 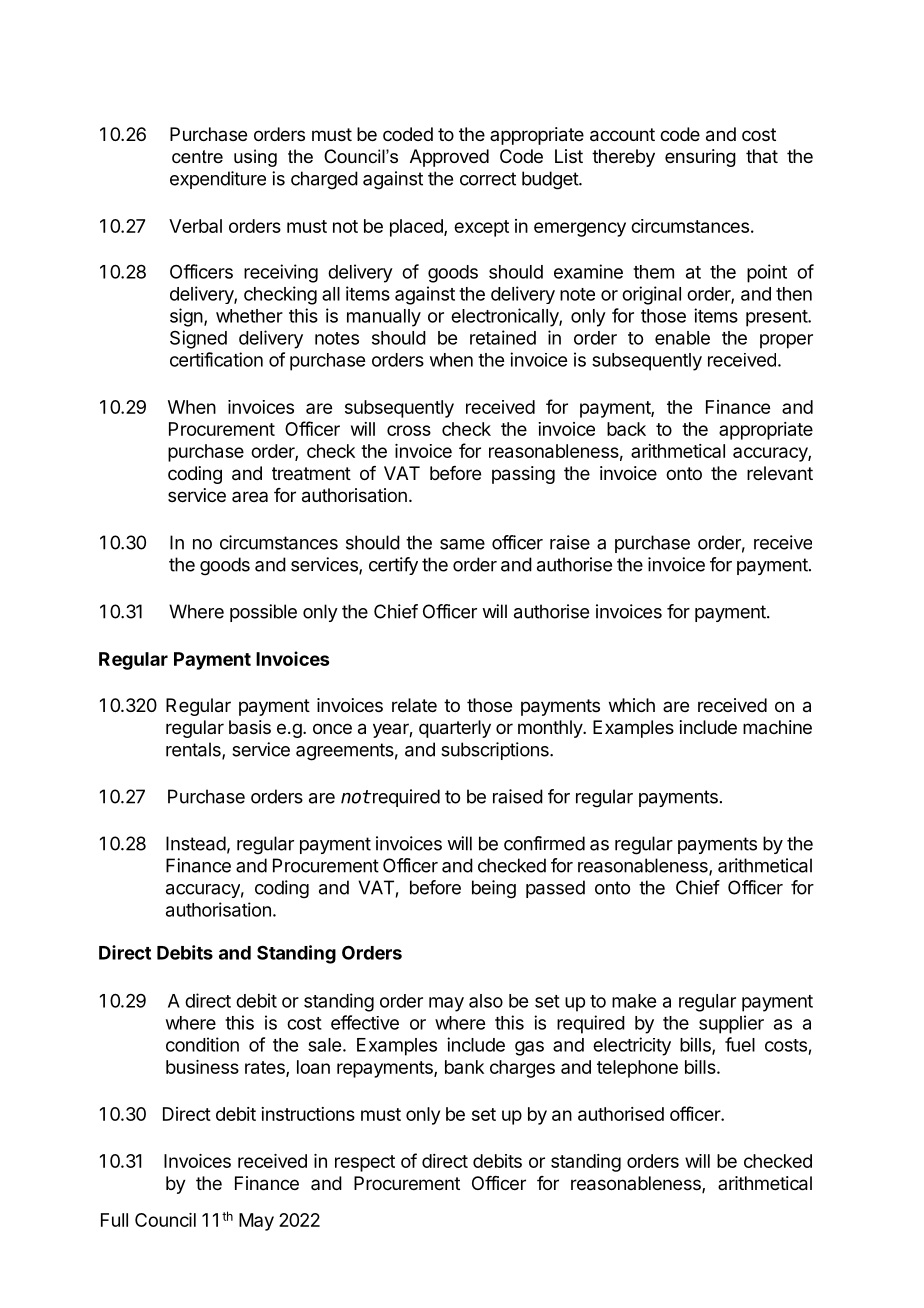 What do you see at coordinates (414, 705) in the page?
I see `relate` at bounding box center [414, 705].
